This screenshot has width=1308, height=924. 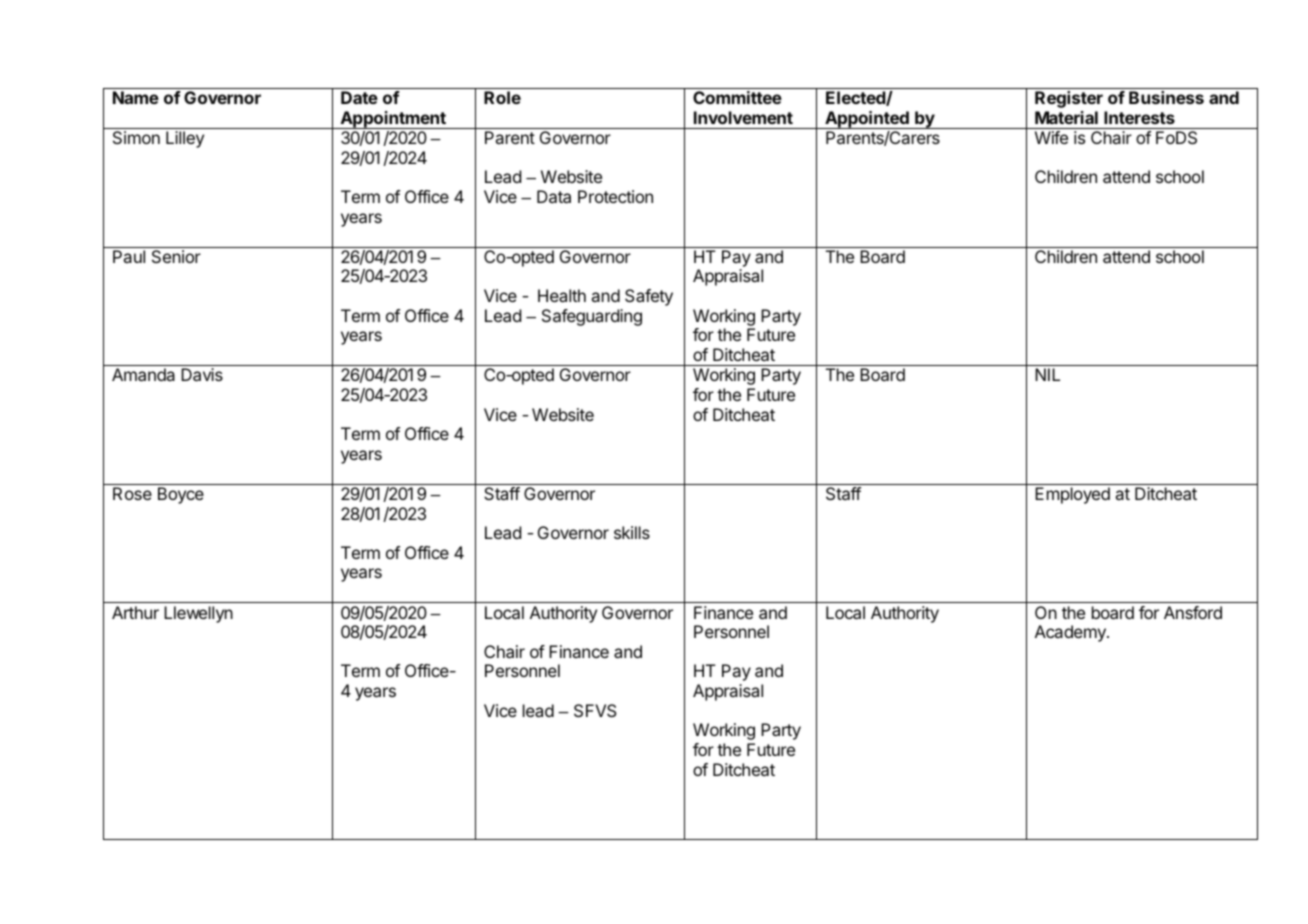 What do you see at coordinates (632, 532) in the screenshot?
I see `skills` at bounding box center [632, 532].
